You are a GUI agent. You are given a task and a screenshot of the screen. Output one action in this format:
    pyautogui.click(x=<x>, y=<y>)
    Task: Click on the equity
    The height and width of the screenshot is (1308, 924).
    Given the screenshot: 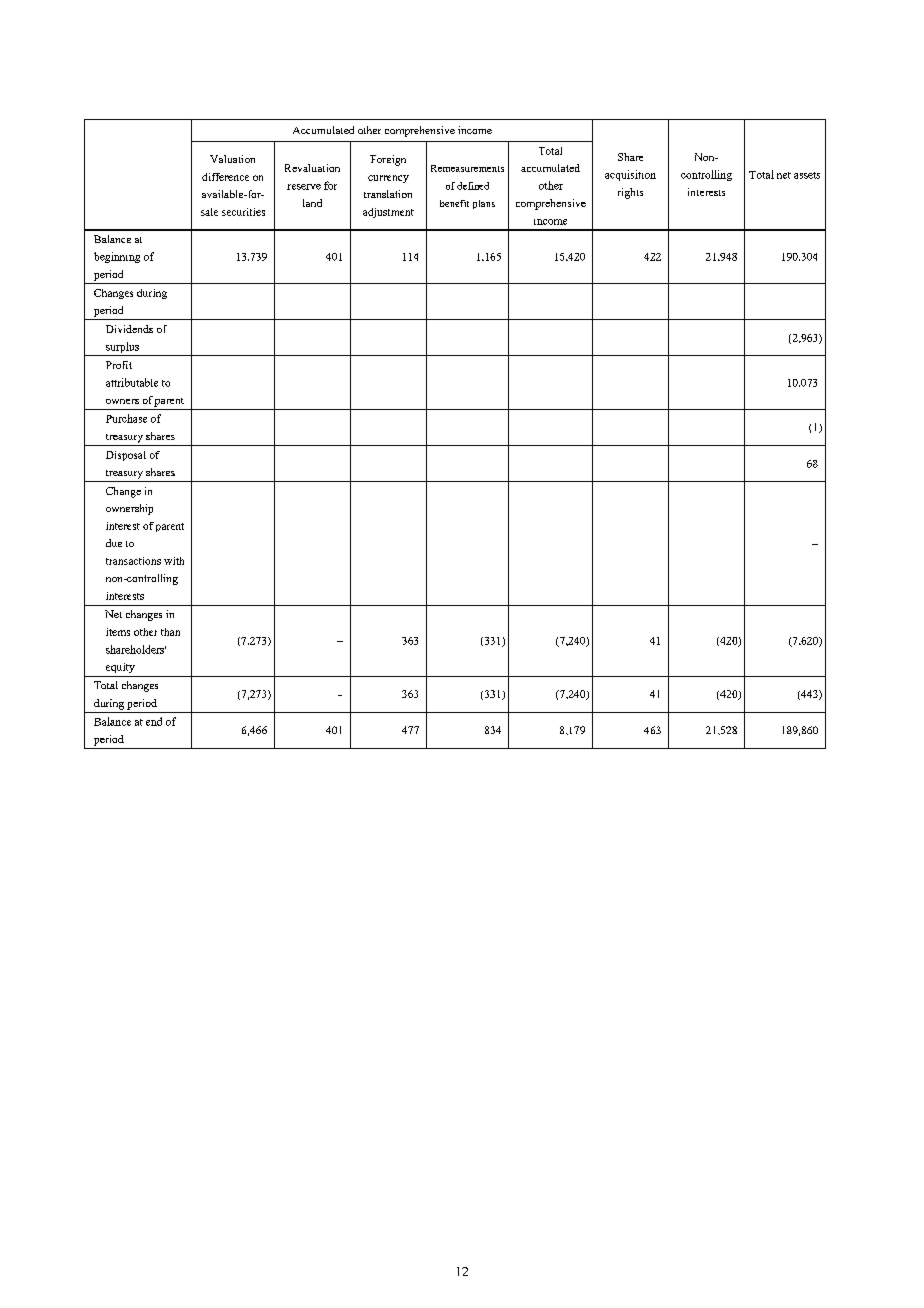 What is the action you would take?
    pyautogui.click(x=120, y=668)
